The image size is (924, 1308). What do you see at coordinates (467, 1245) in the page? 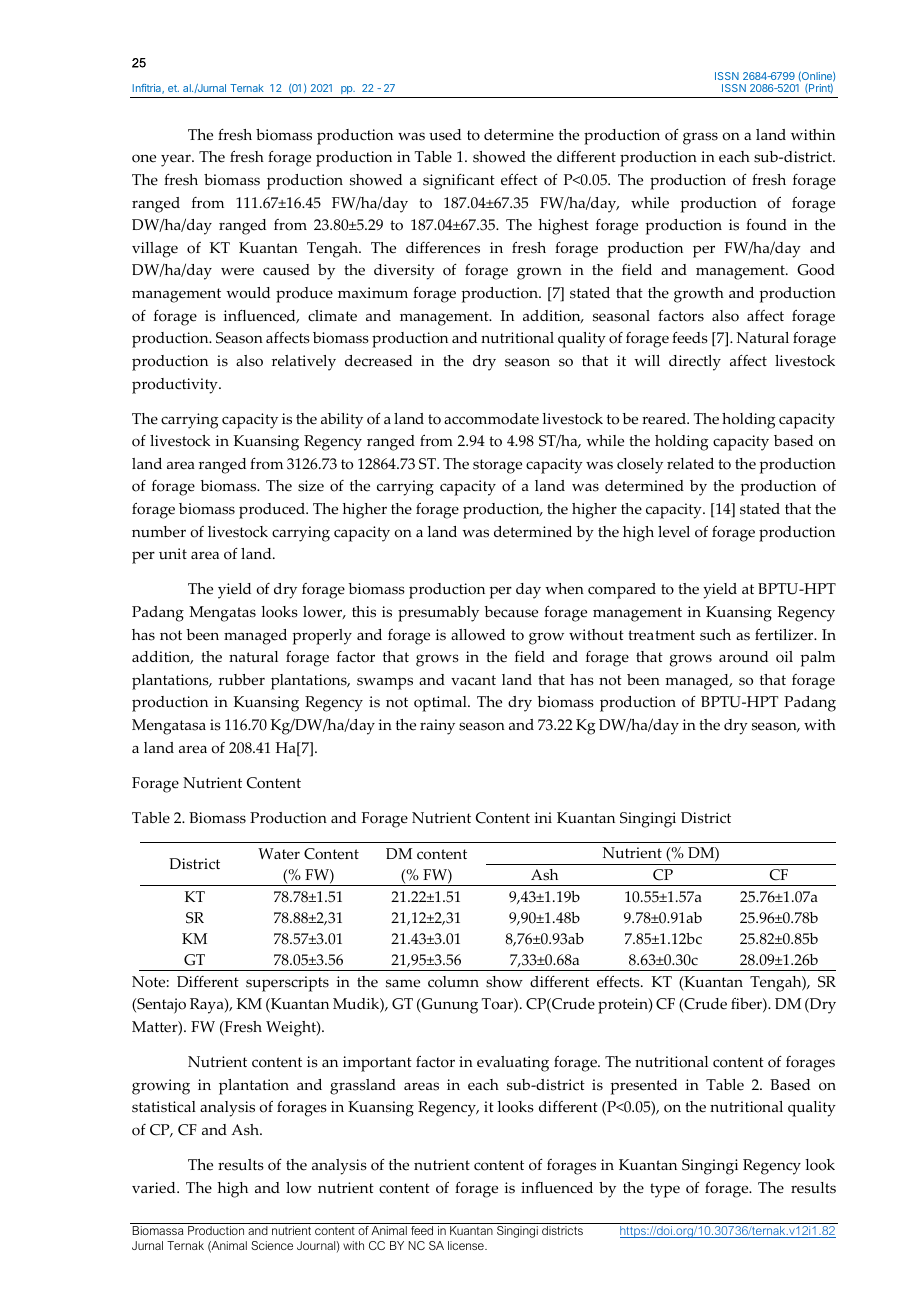
I see `license` at bounding box center [467, 1245].
